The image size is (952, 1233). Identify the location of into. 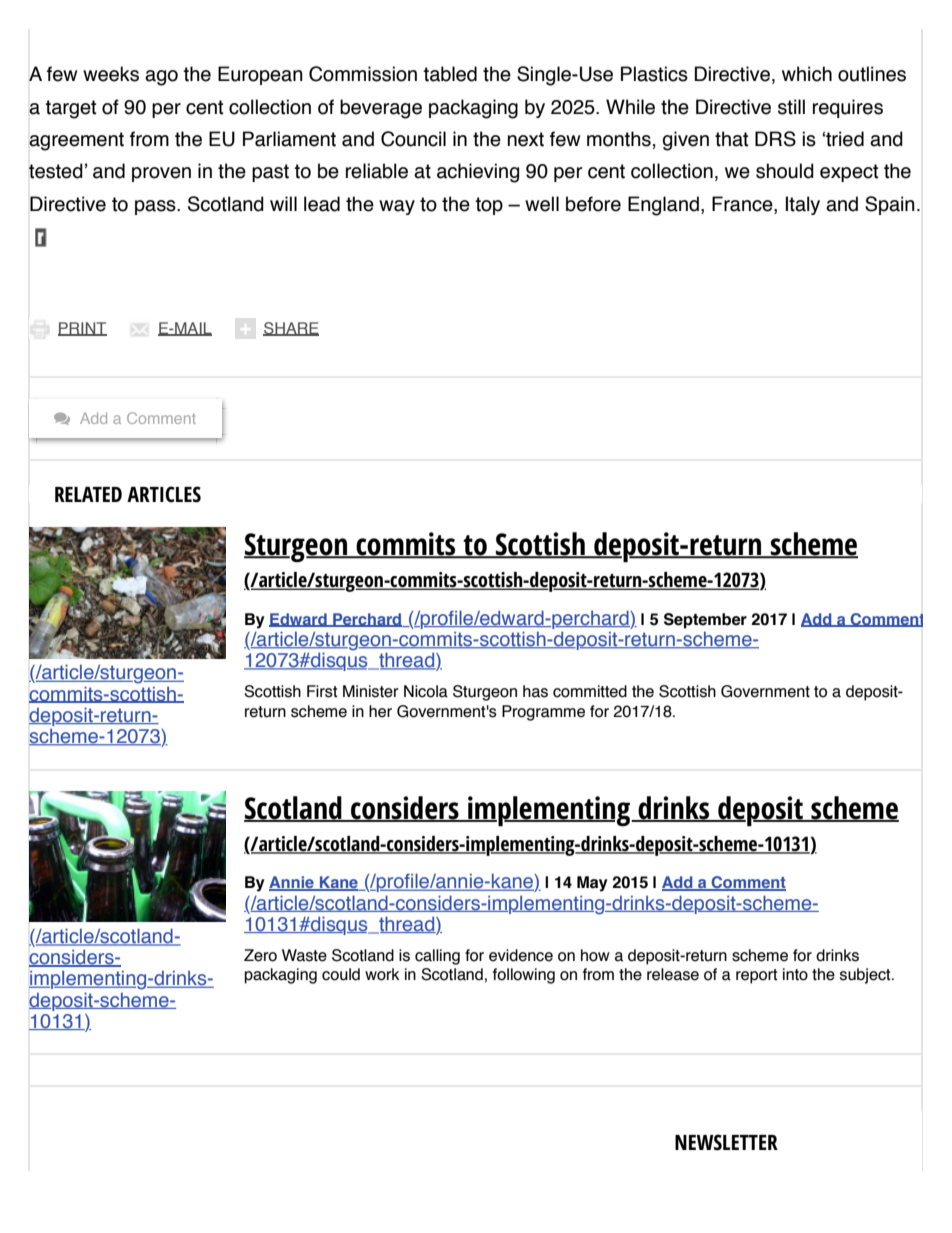
(795, 974).
